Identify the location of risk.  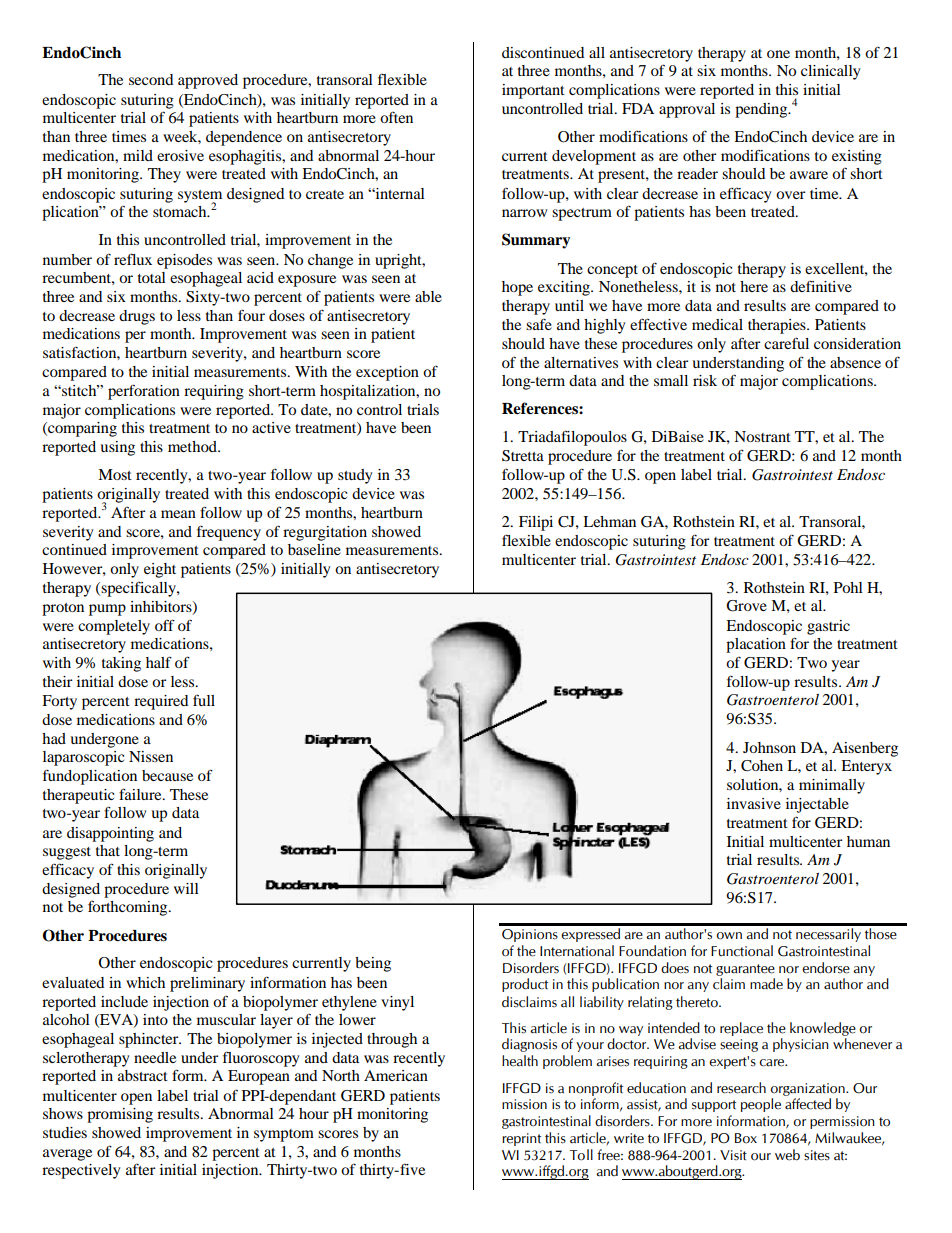
(705, 380).
